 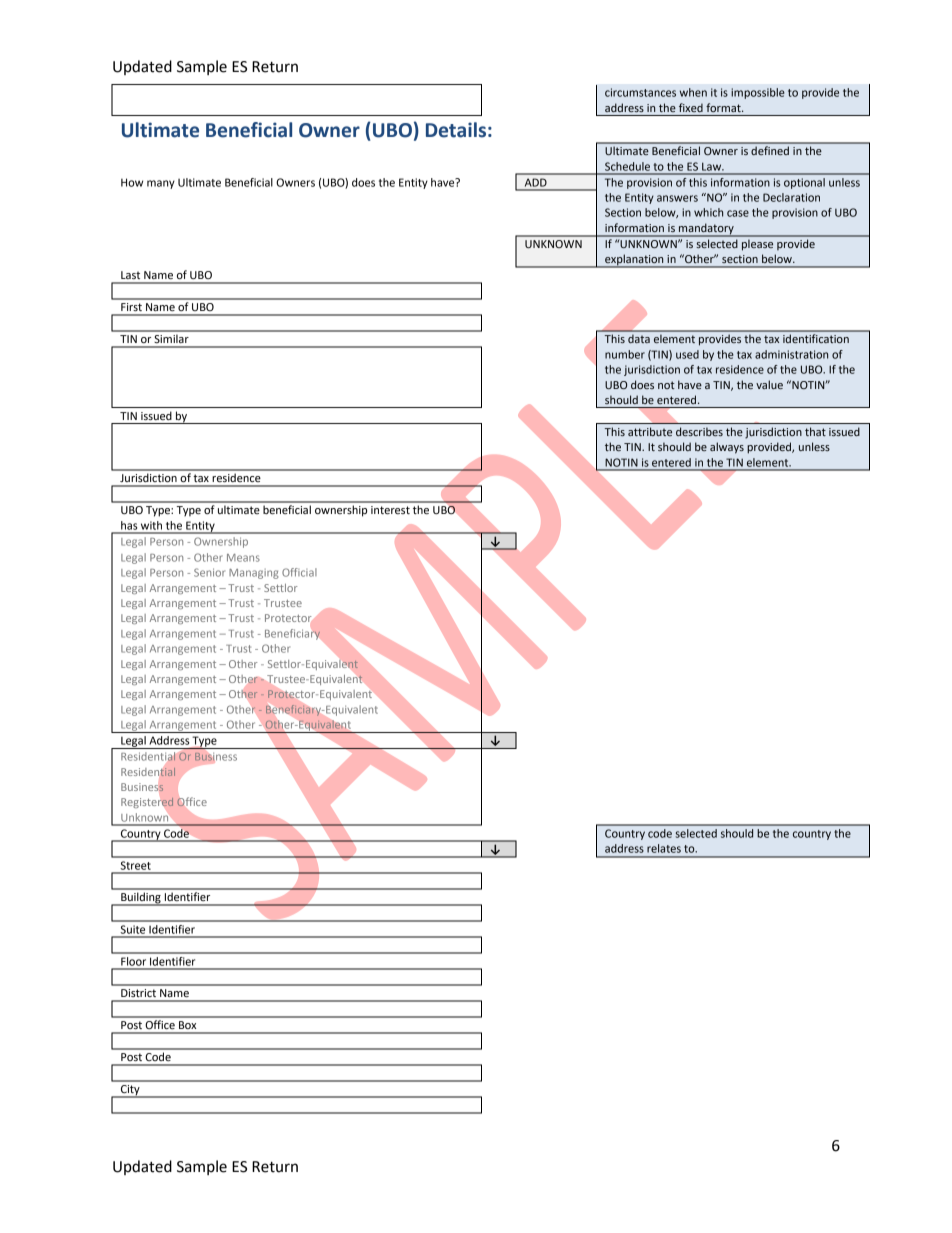 I want to click on fixed, so click(x=691, y=107).
